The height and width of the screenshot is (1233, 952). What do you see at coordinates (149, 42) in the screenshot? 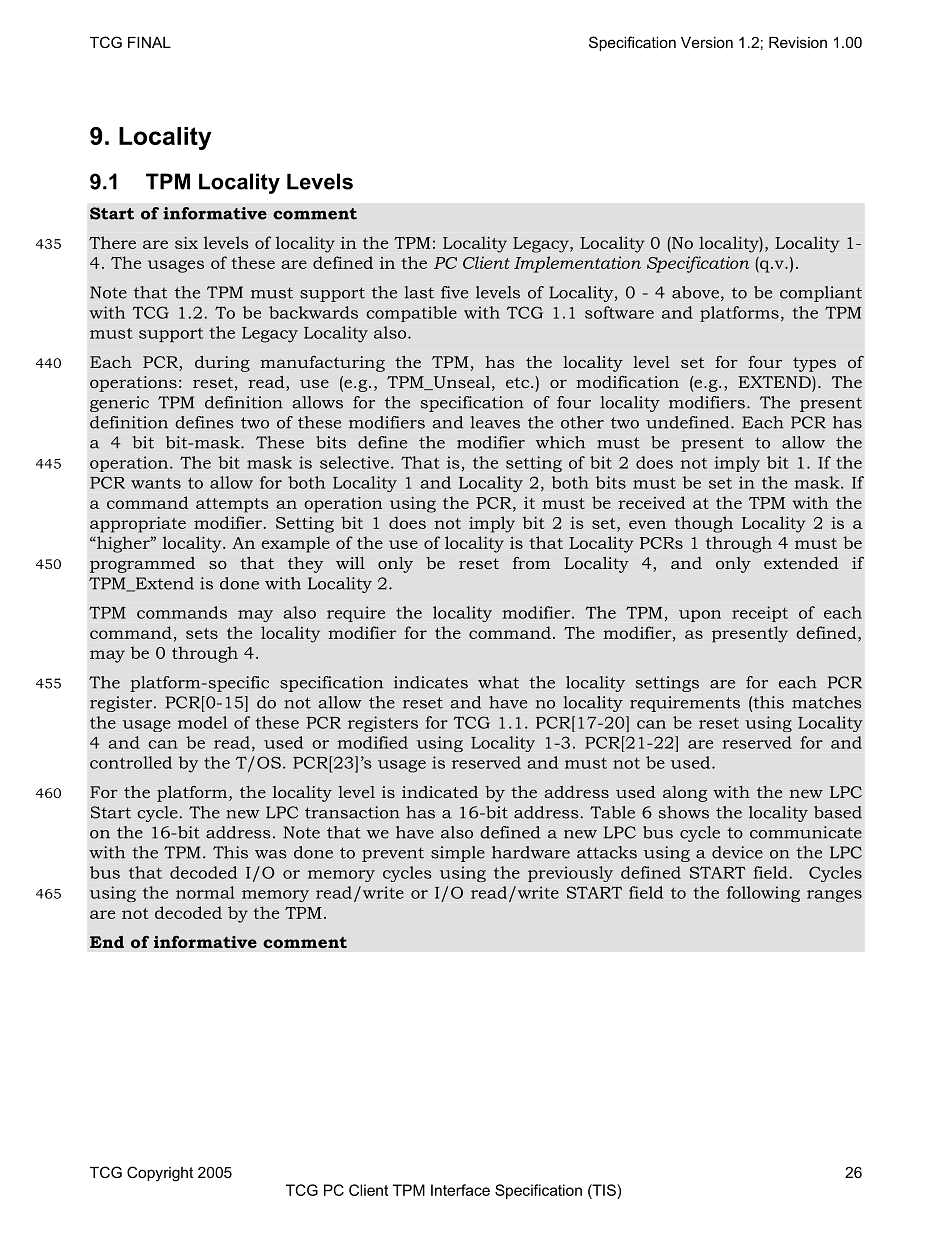
I see `FINAL` at bounding box center [149, 42].
